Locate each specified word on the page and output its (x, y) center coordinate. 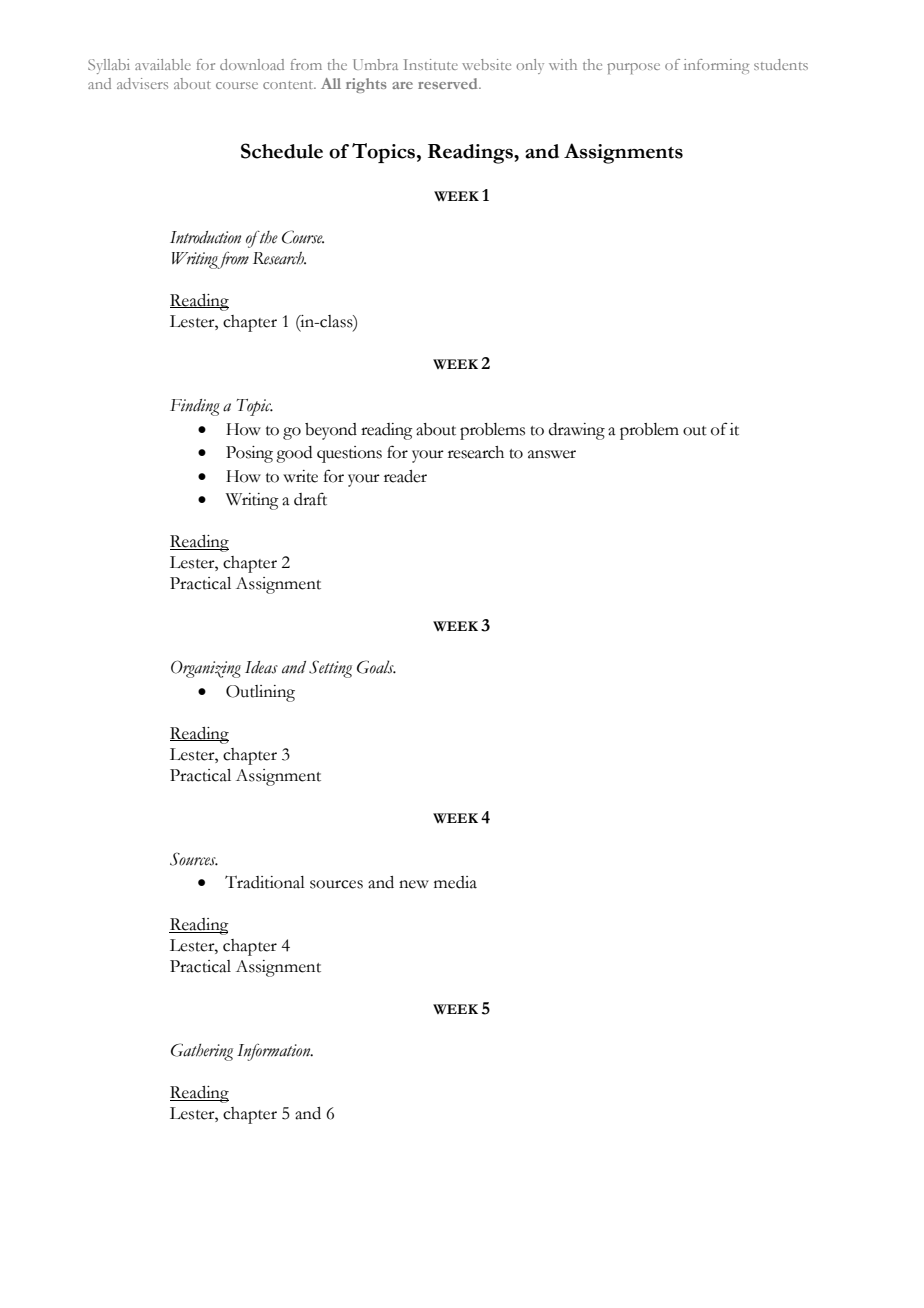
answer (552, 454)
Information (275, 1052)
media (455, 882)
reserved (449, 83)
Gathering (202, 1052)
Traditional (265, 882)
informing (716, 66)
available (163, 64)
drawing (577, 431)
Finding (195, 407)
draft (310, 499)
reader (405, 476)
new (414, 884)
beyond (331, 431)
